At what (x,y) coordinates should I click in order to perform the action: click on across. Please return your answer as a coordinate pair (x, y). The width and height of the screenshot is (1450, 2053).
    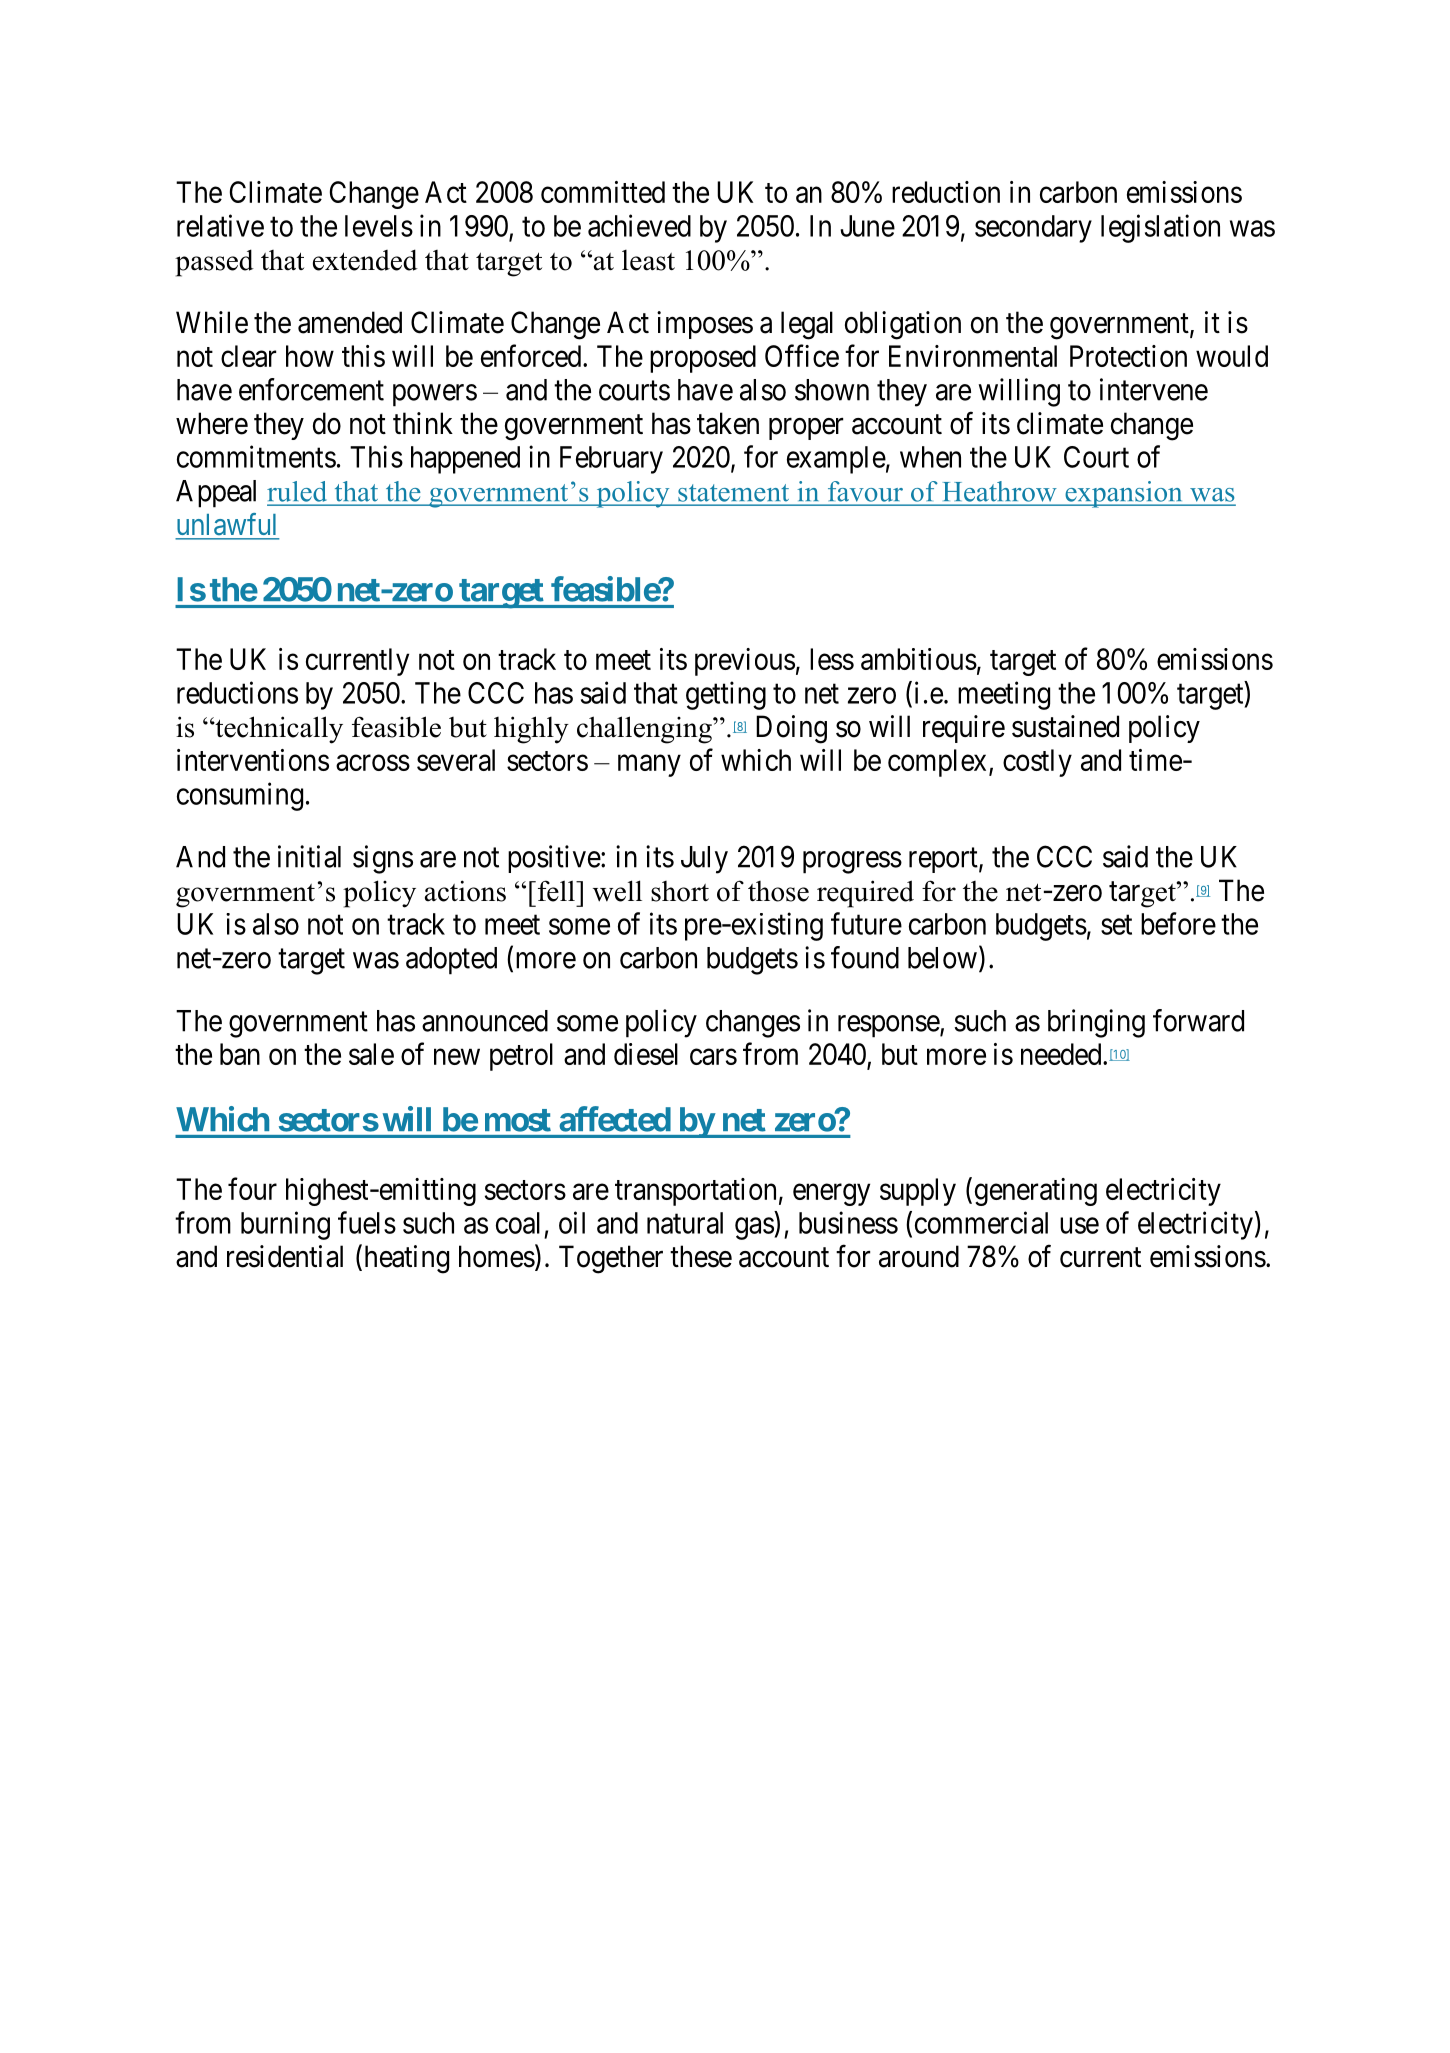
    Looking at the image, I should click on (373, 763).
